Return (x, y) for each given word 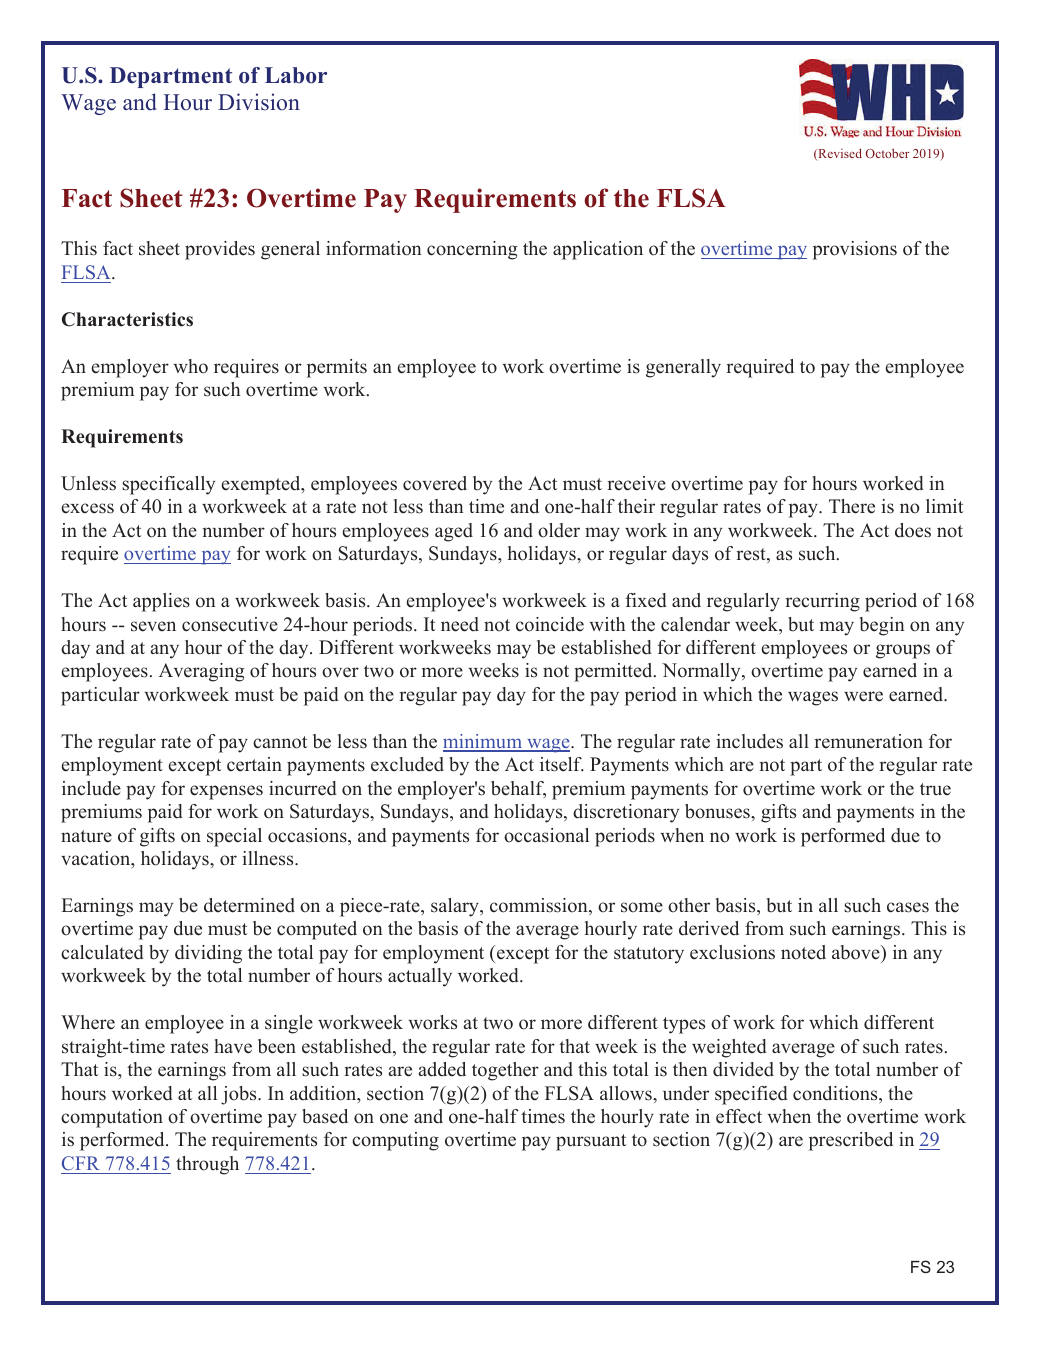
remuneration (868, 741)
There (852, 506)
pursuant (591, 1142)
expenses (226, 792)
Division (259, 102)
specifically (168, 485)
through (207, 1165)
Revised (839, 154)
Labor (296, 75)
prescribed (851, 1141)
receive (636, 483)
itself (562, 764)
